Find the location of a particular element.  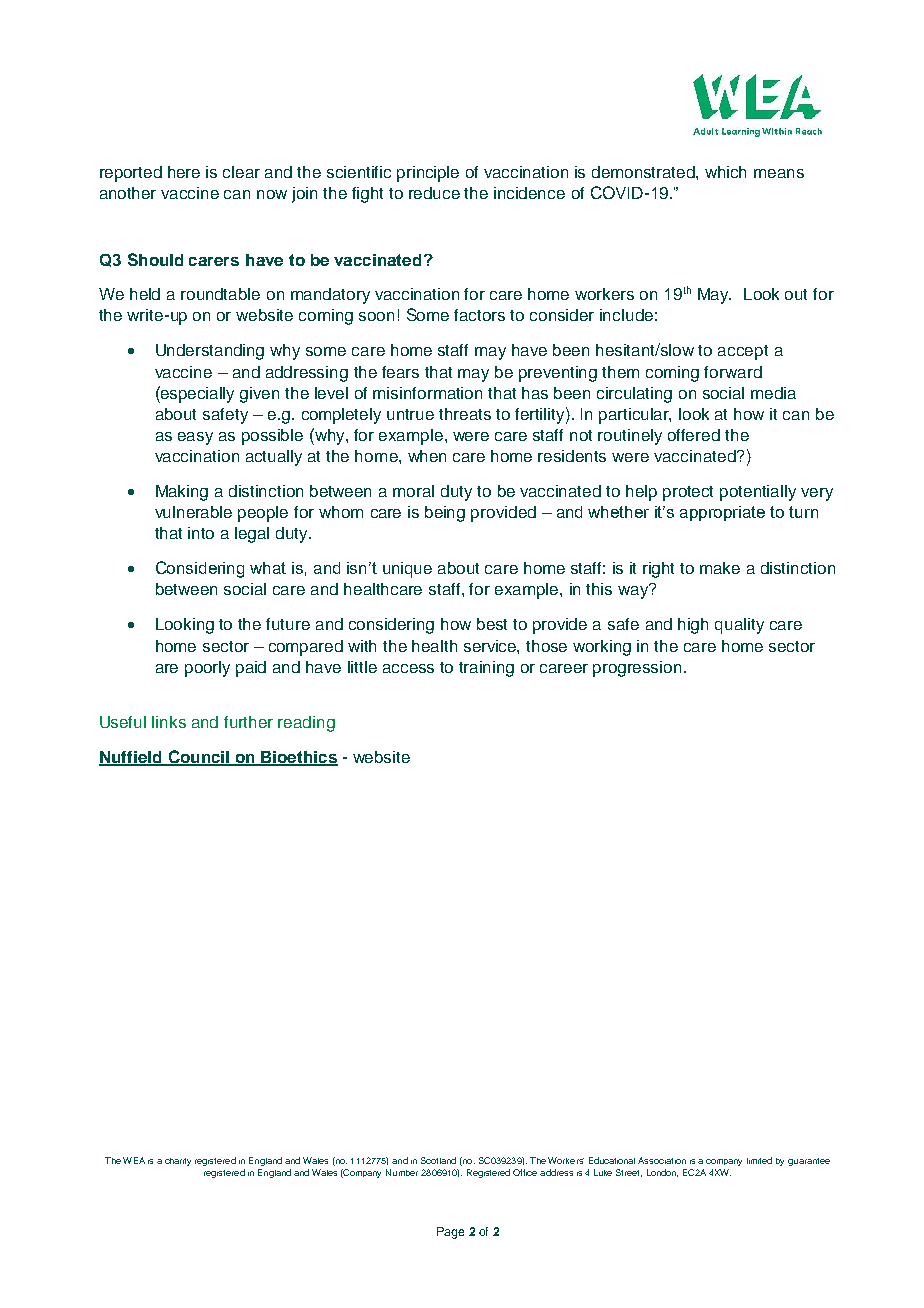

charity is located at coordinates (178, 1162).
